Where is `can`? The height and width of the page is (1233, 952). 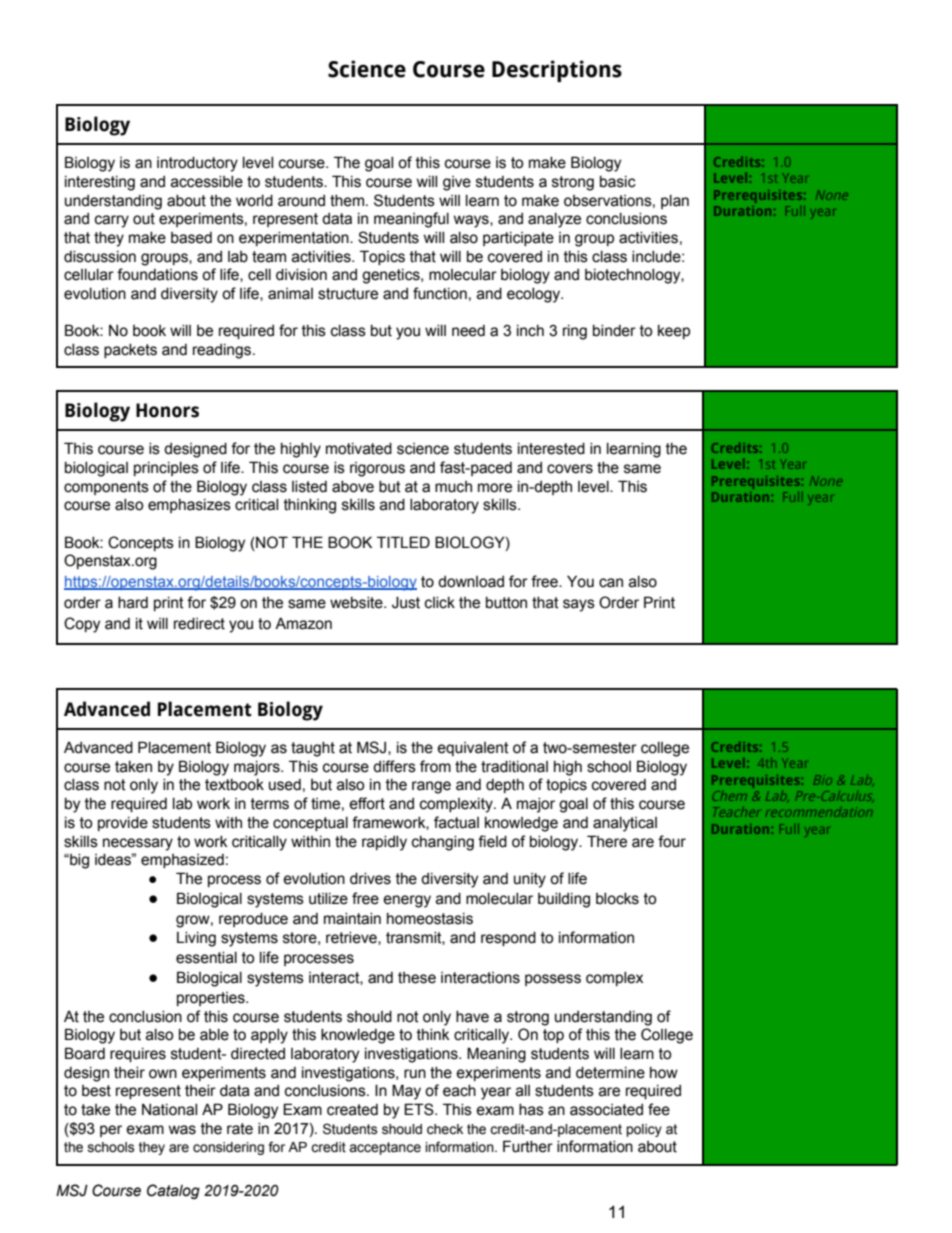
can is located at coordinates (611, 583).
